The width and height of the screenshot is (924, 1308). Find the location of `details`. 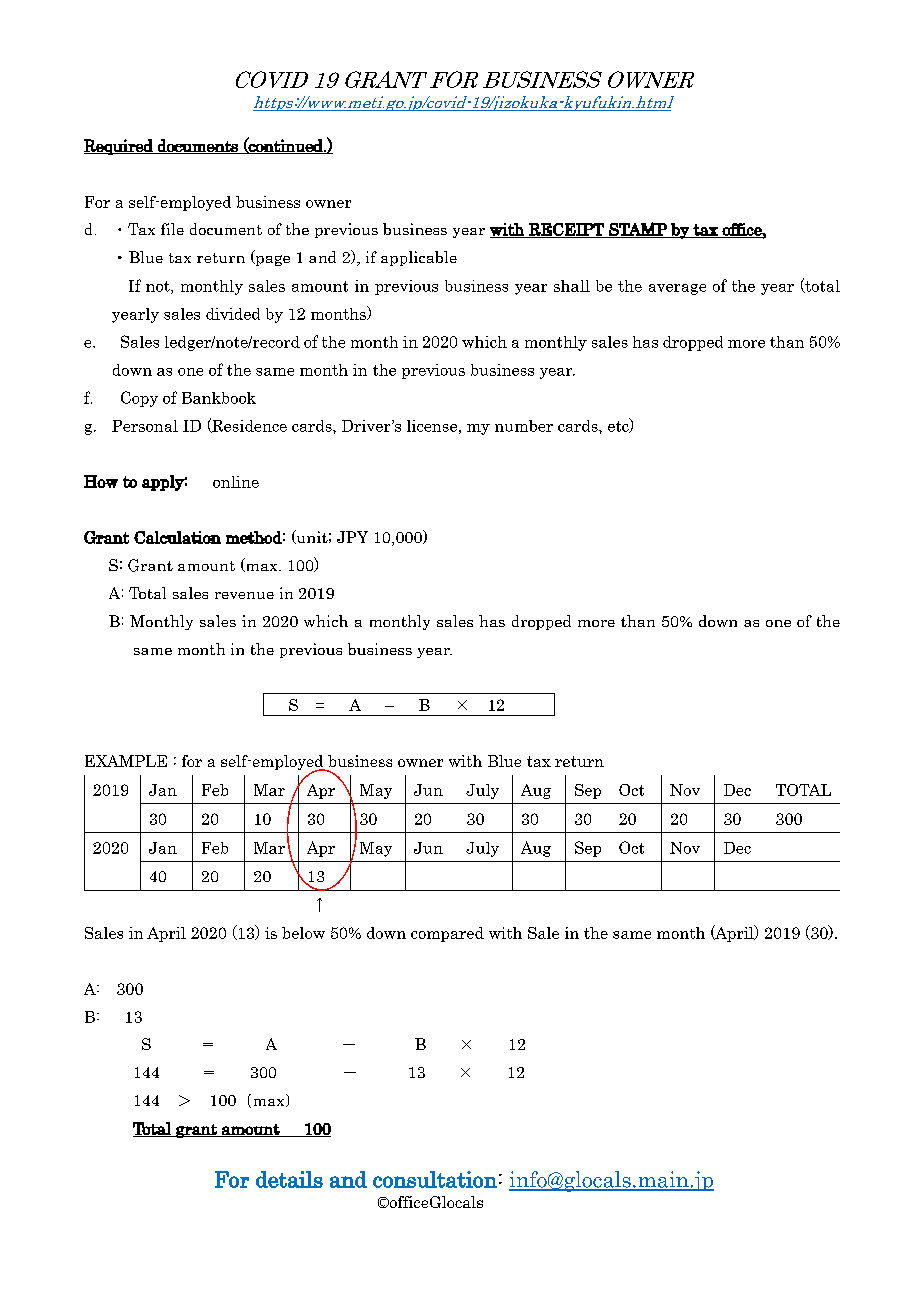

details is located at coordinates (289, 1179).
